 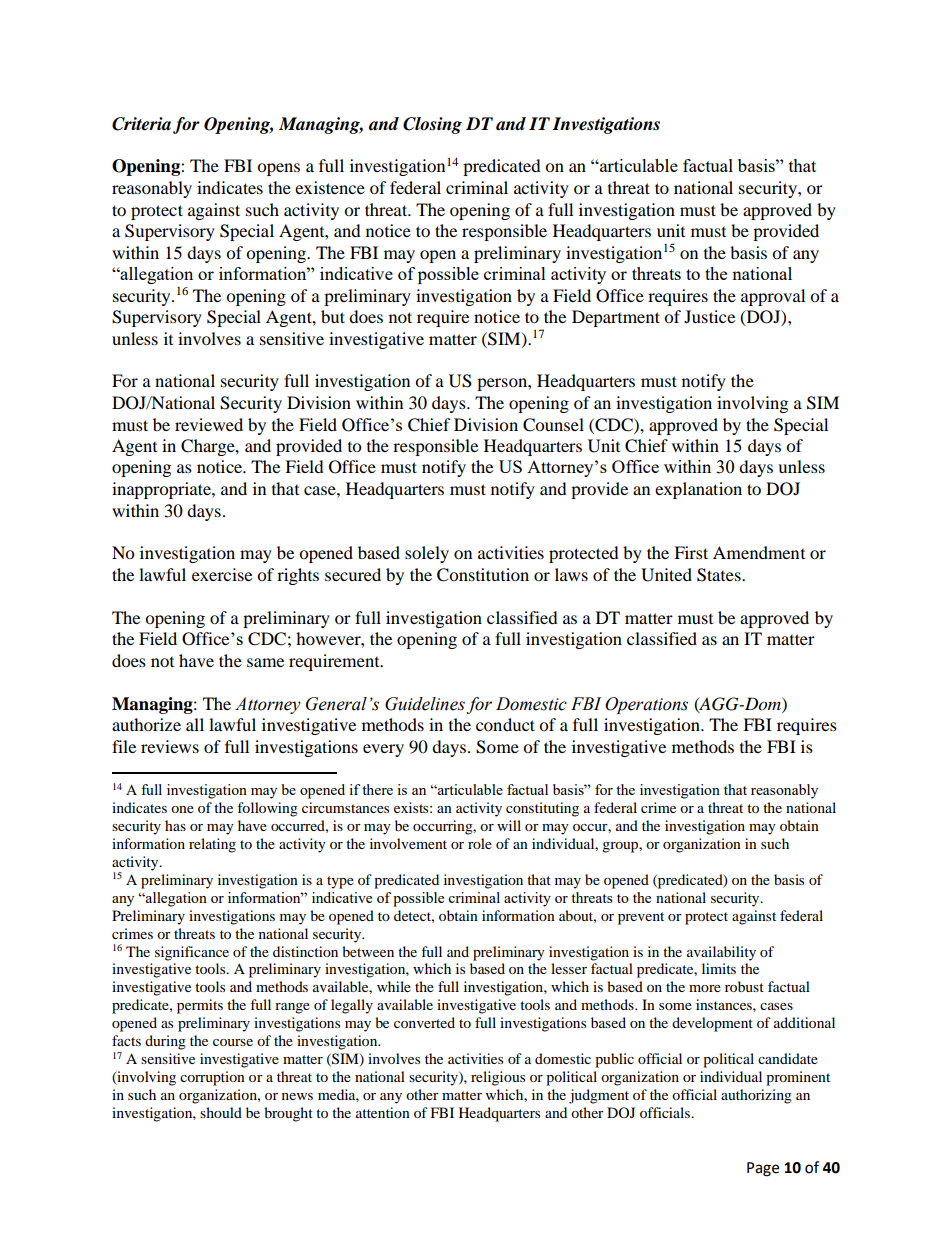 I want to click on role, so click(x=480, y=843).
